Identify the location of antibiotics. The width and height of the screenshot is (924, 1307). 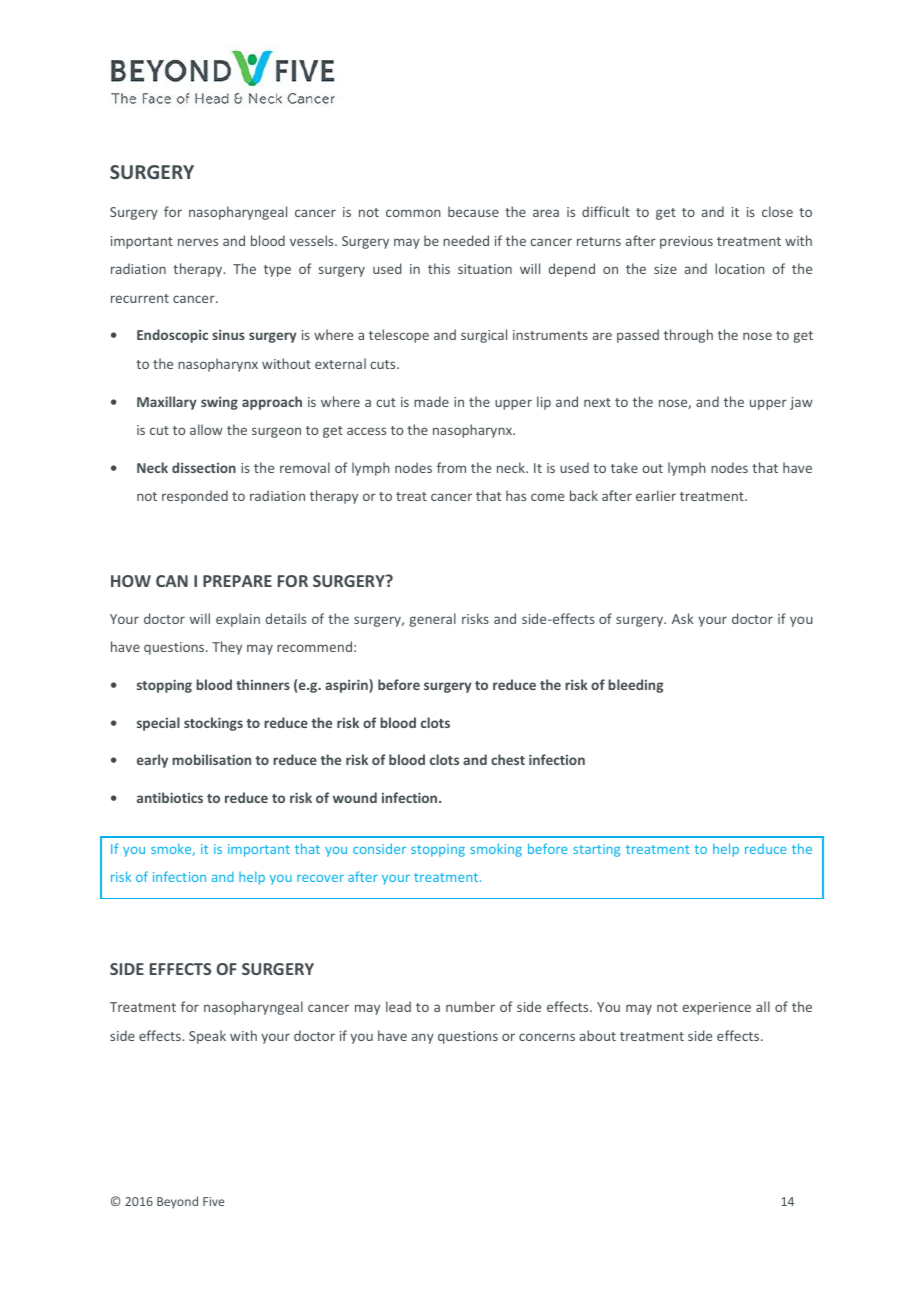
(170, 797).
